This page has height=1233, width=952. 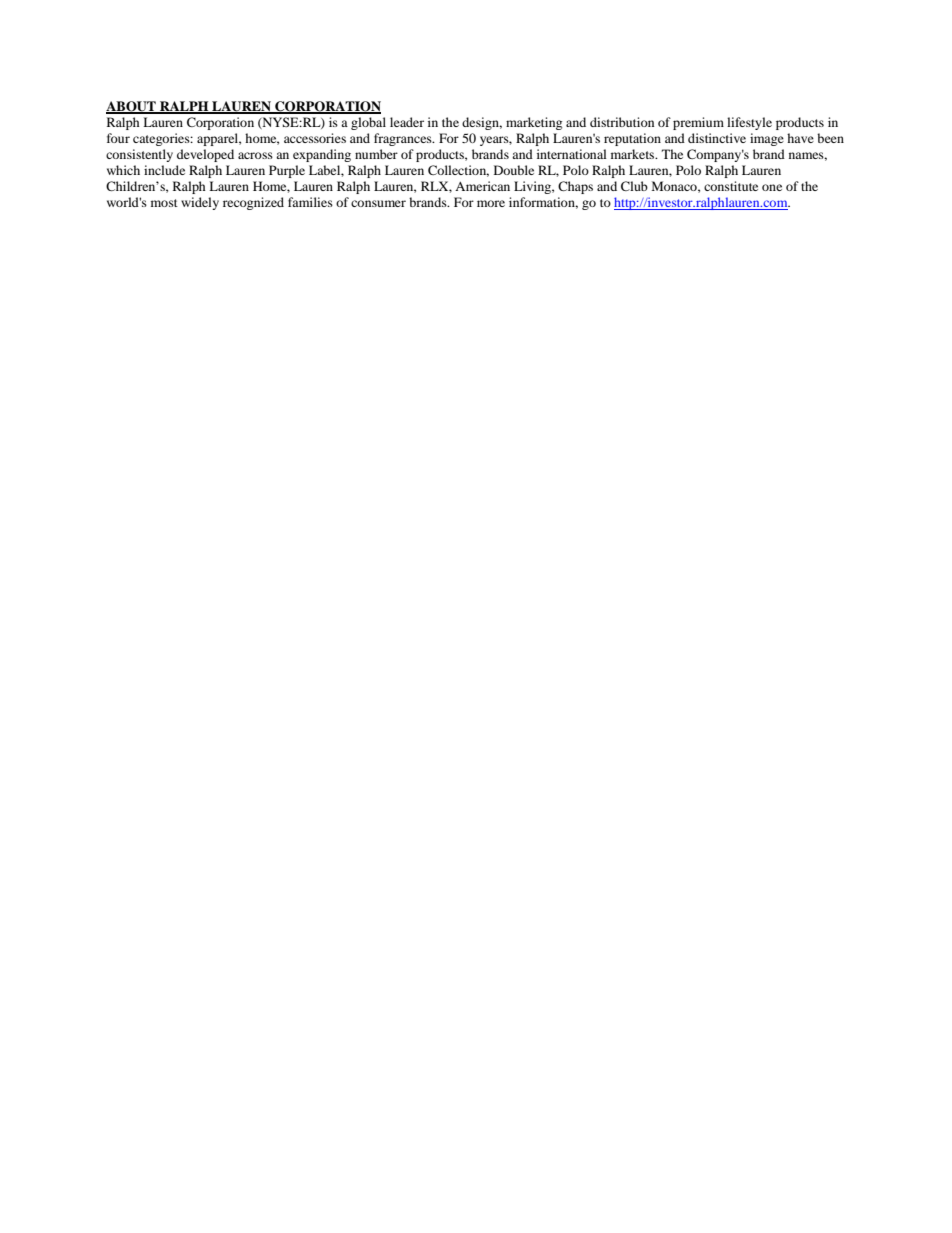 I want to click on one, so click(x=772, y=187).
